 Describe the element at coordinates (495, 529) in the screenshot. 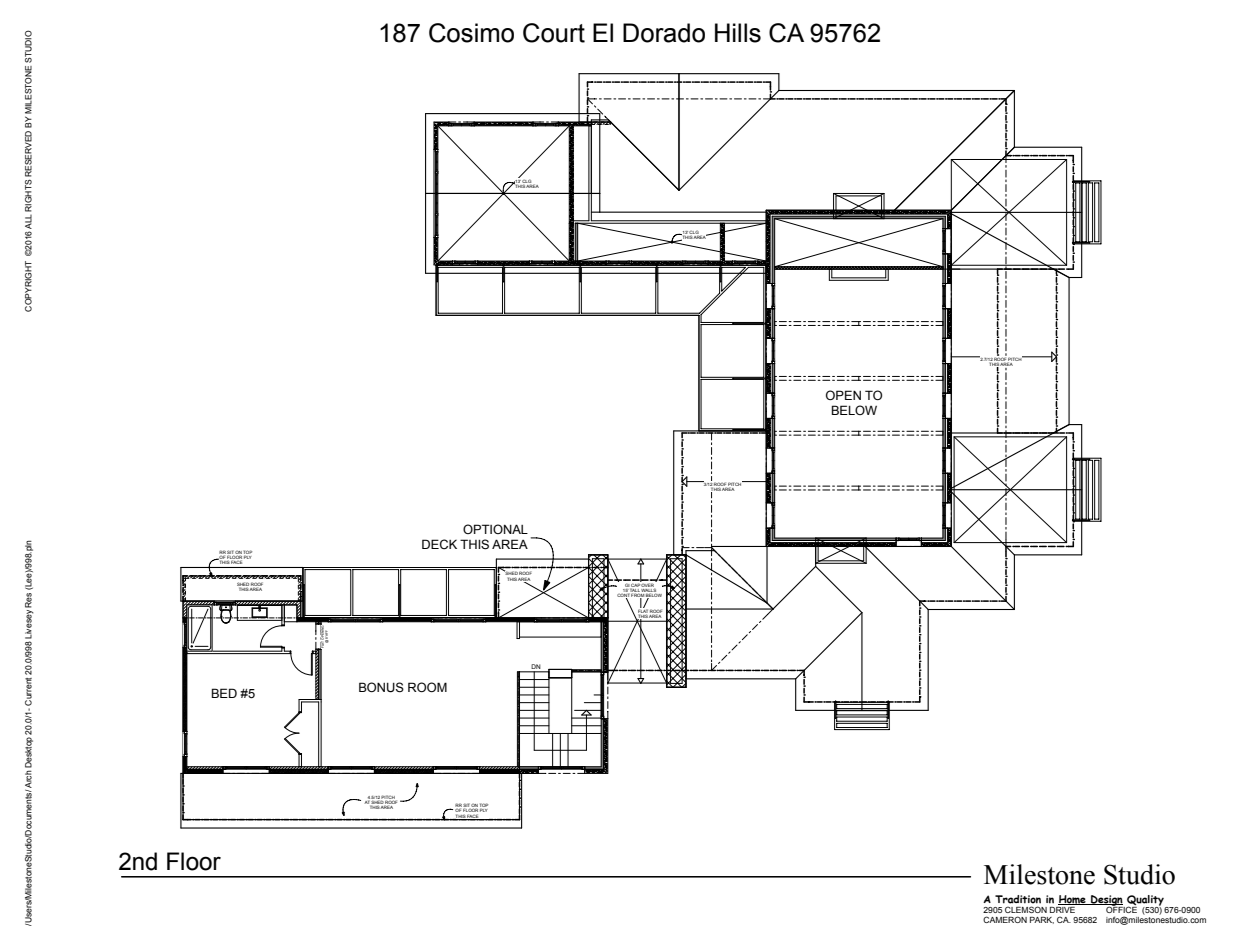

I see `OPTIONAL` at that location.
